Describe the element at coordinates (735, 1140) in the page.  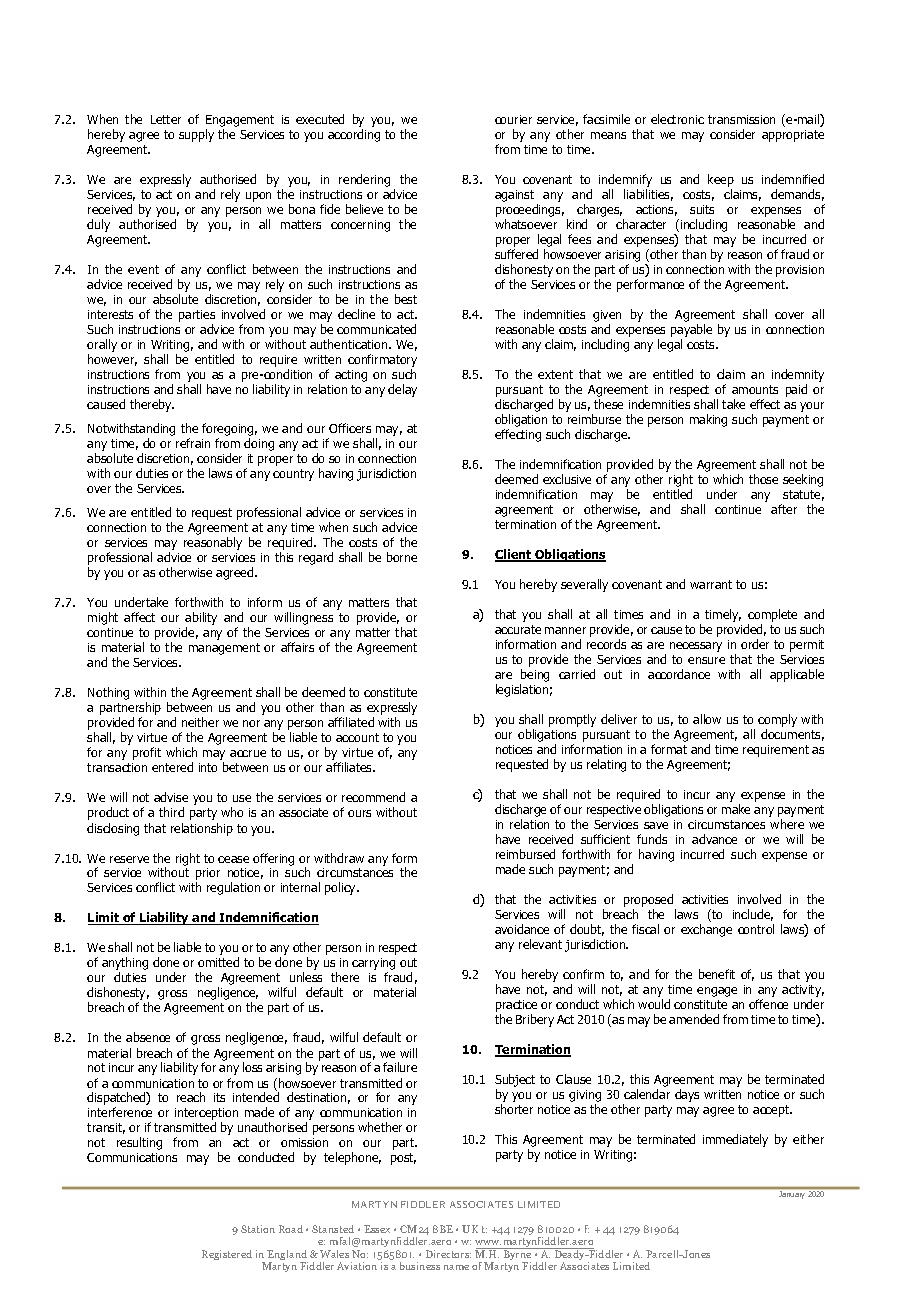
I see `immediately` at that location.
